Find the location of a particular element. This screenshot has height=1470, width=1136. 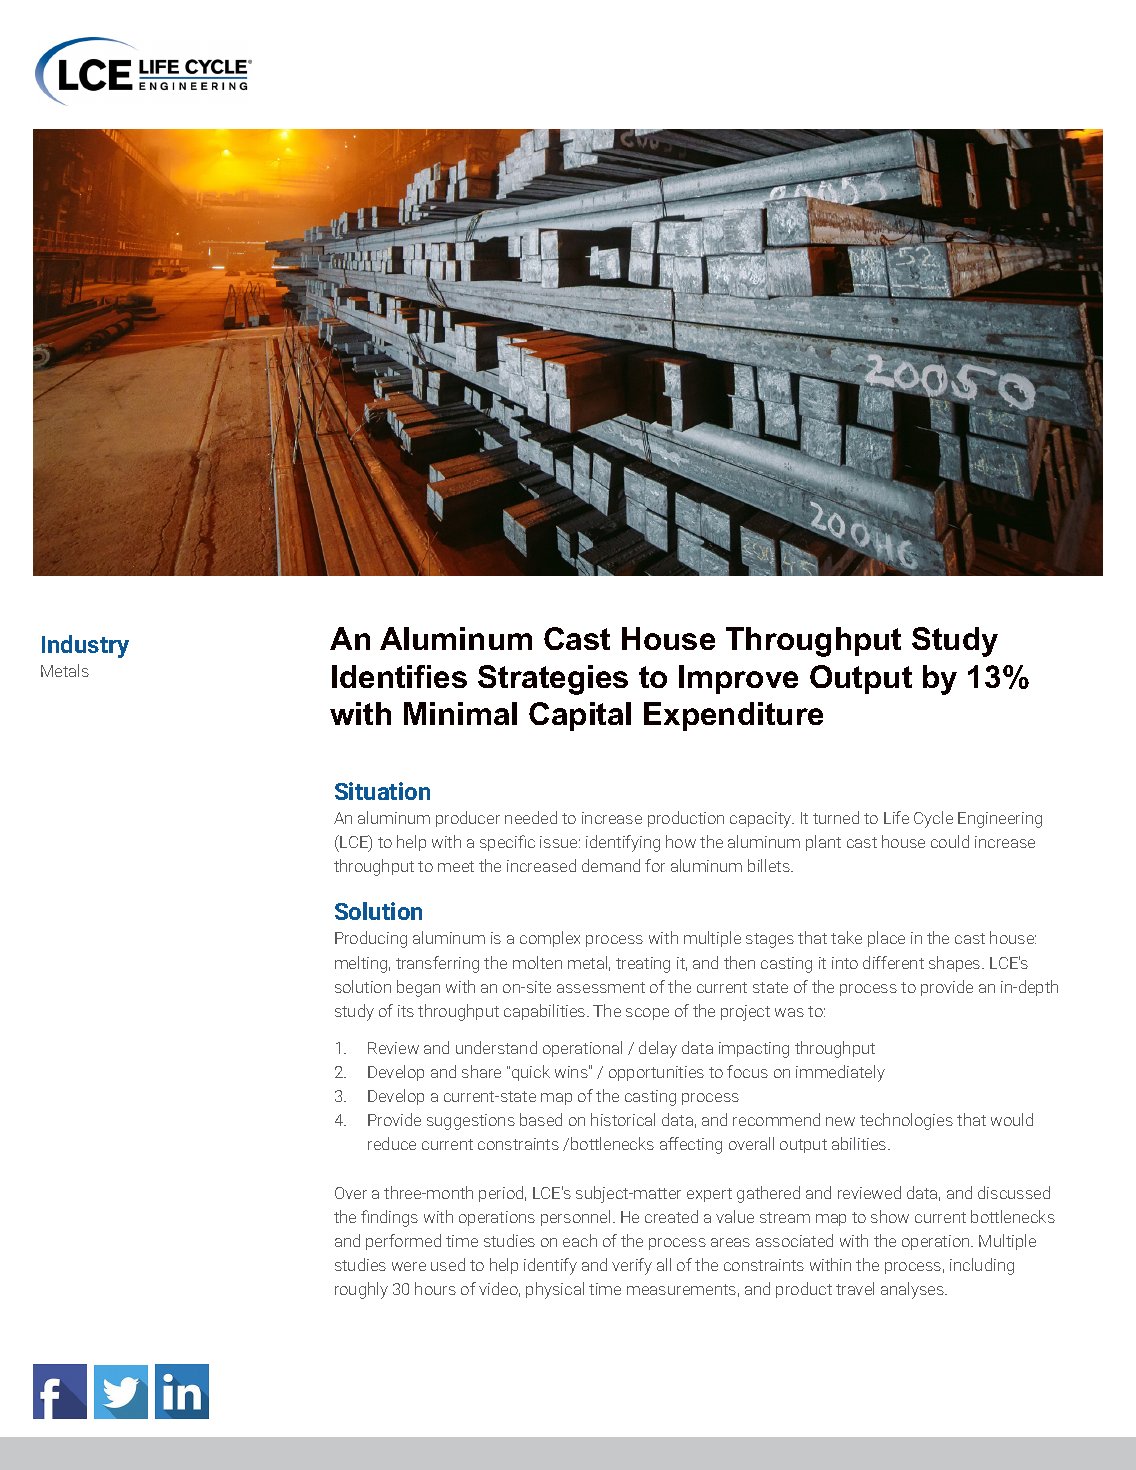

roughly is located at coordinates (361, 1290).
